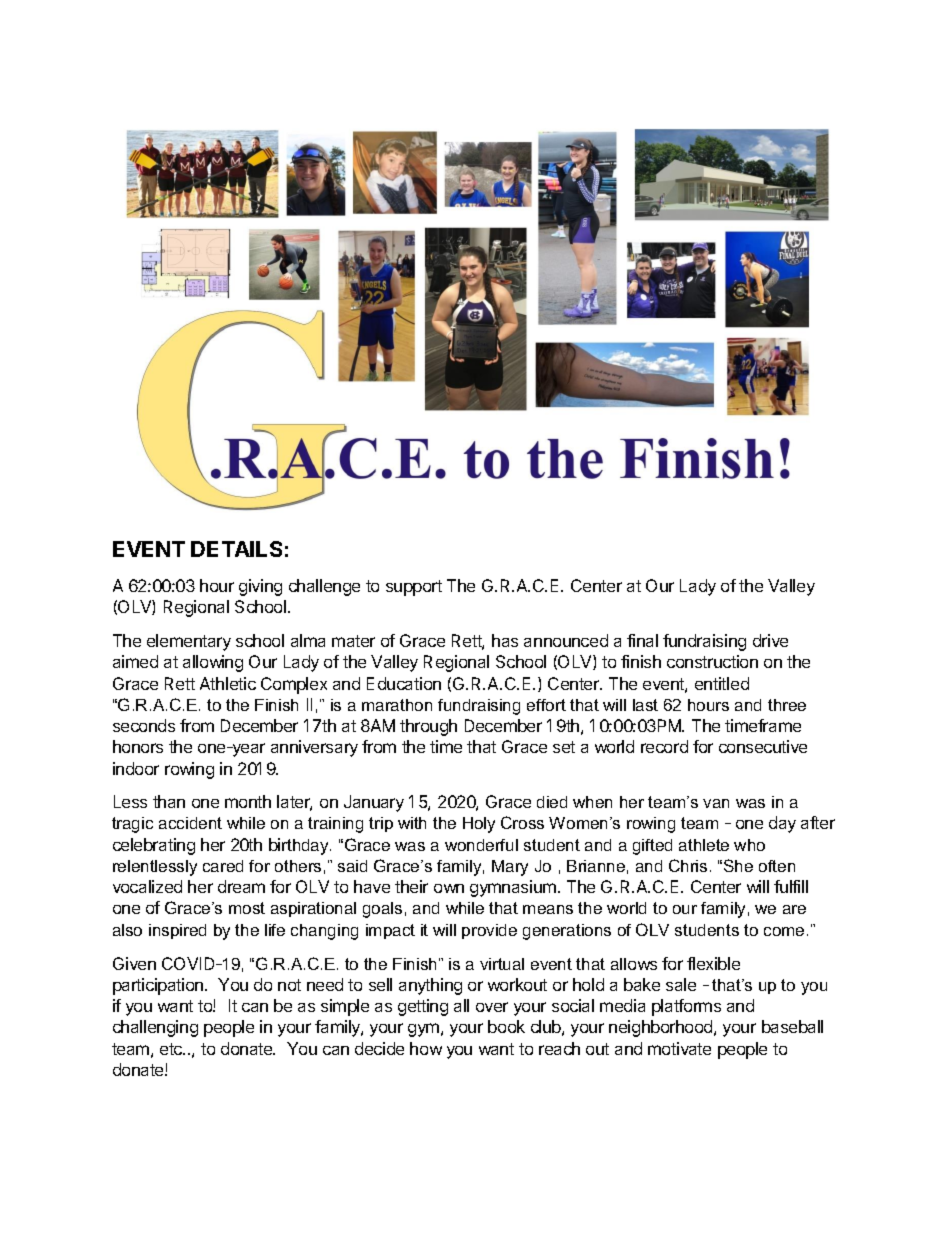 This screenshot has height=1233, width=952. Describe the element at coordinates (792, 1026) in the screenshot. I see `baseball` at that location.
